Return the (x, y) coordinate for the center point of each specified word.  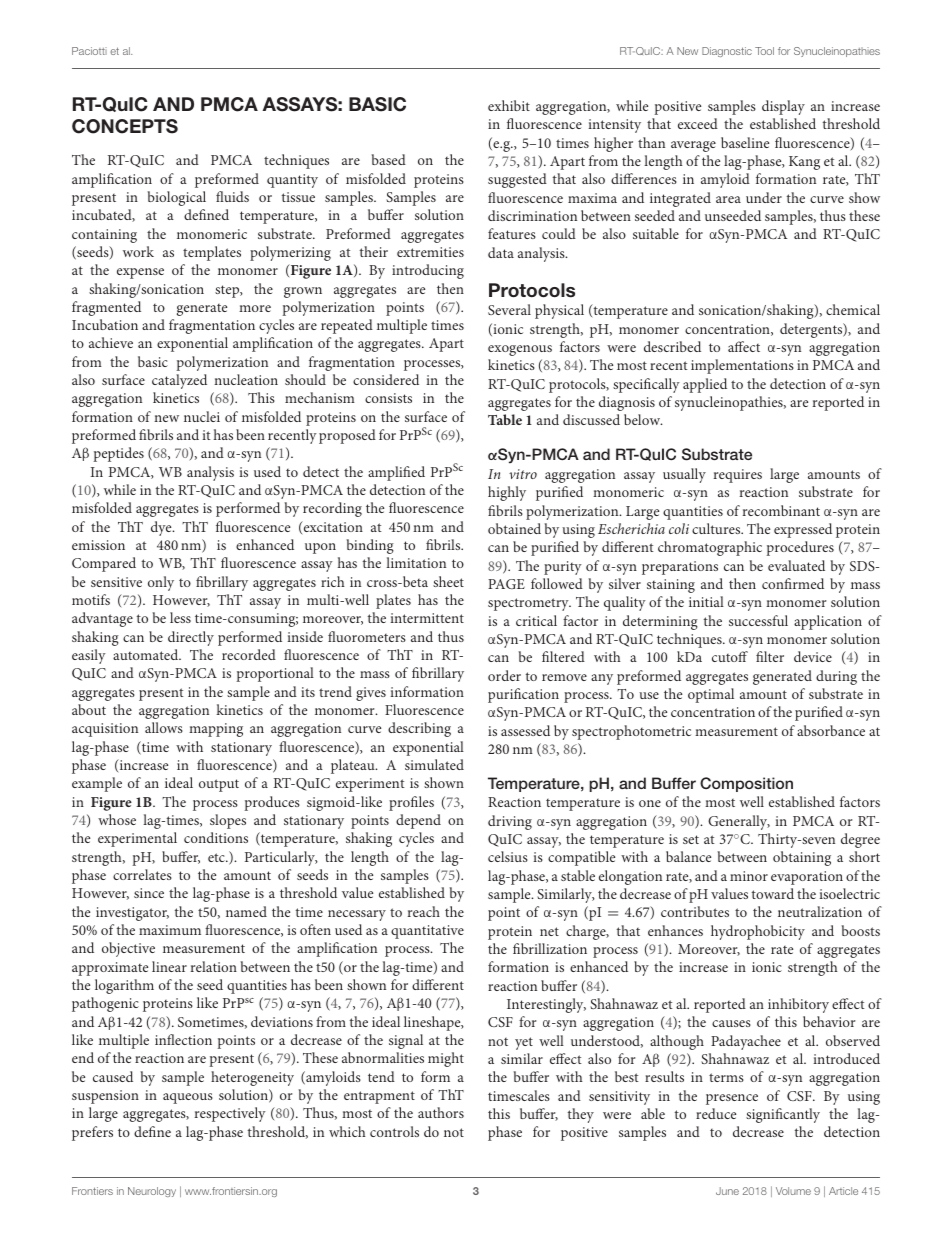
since (149, 893)
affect (744, 346)
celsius (508, 856)
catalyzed (179, 381)
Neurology (152, 1192)
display (783, 107)
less (180, 617)
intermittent (427, 618)
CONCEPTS (125, 126)
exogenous (520, 350)
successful (758, 620)
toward (773, 893)
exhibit (509, 105)
